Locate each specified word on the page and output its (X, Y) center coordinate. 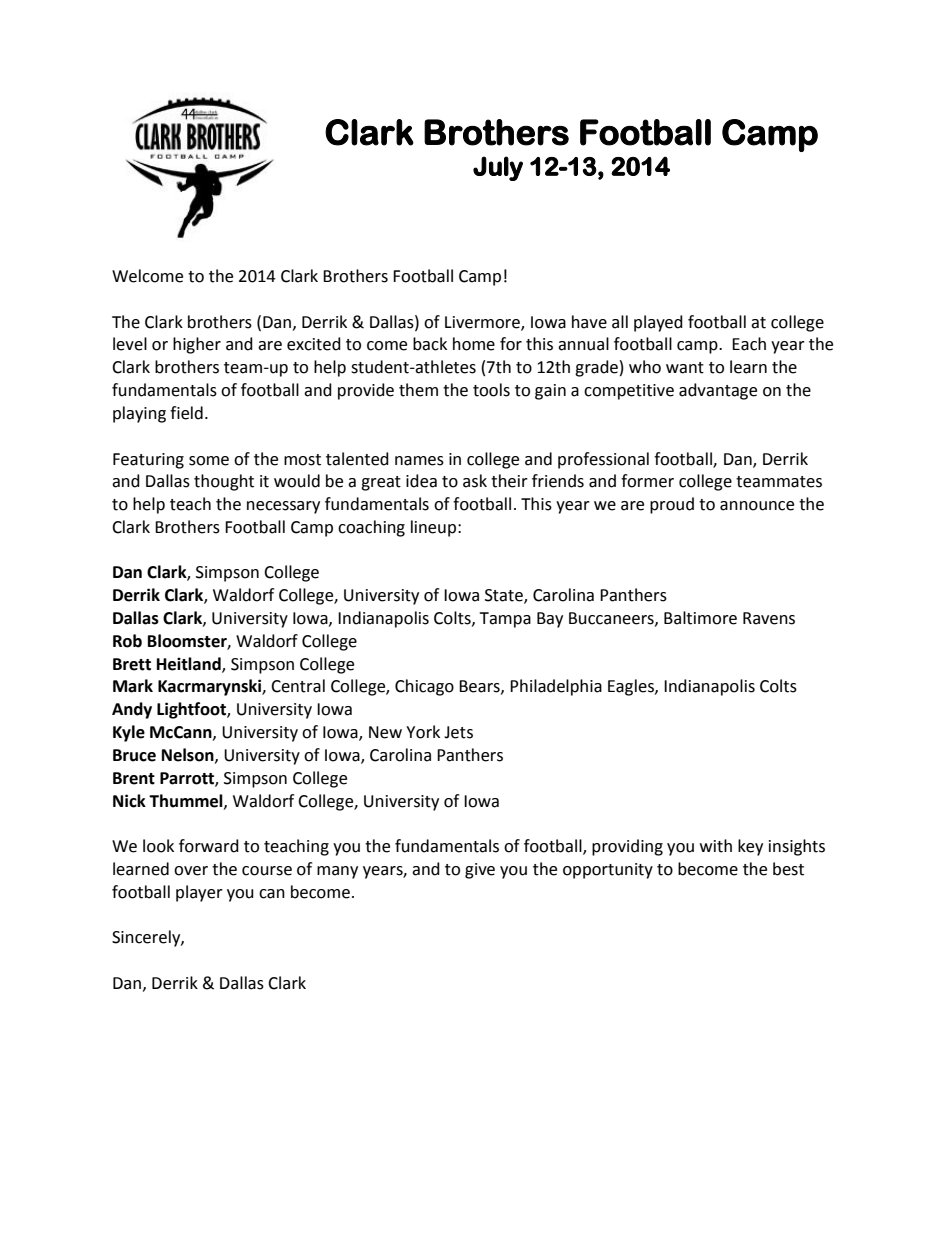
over (191, 871)
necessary (283, 507)
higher (197, 345)
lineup (433, 528)
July (498, 168)
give (480, 871)
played (658, 323)
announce (757, 506)
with (716, 846)
